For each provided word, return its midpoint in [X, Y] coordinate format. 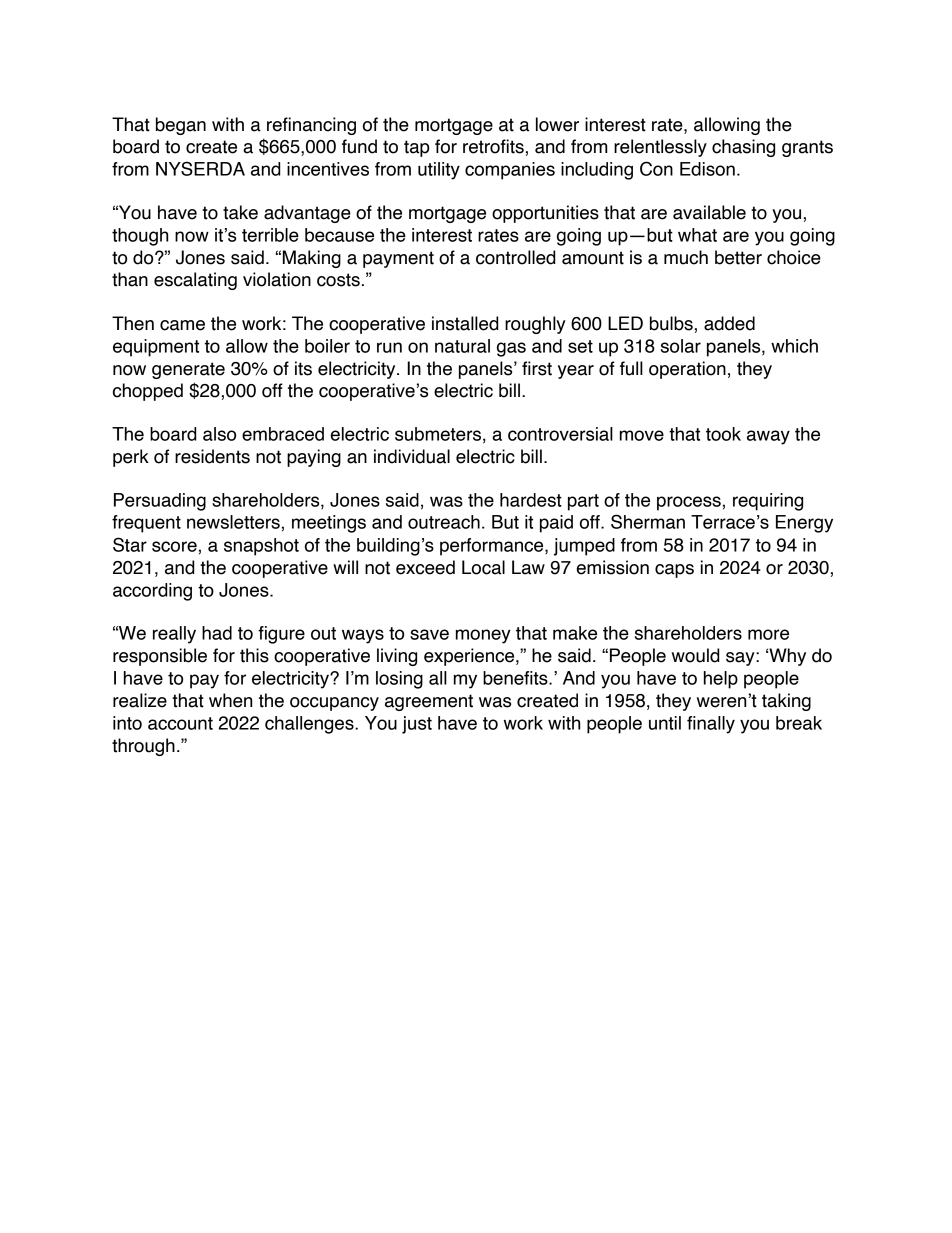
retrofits [493, 146]
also [219, 434]
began [181, 126]
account [180, 723]
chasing [743, 148]
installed [465, 323]
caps [674, 571]
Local [483, 567]
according [152, 592]
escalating [195, 281]
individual [412, 456]
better [738, 257]
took [723, 434]
